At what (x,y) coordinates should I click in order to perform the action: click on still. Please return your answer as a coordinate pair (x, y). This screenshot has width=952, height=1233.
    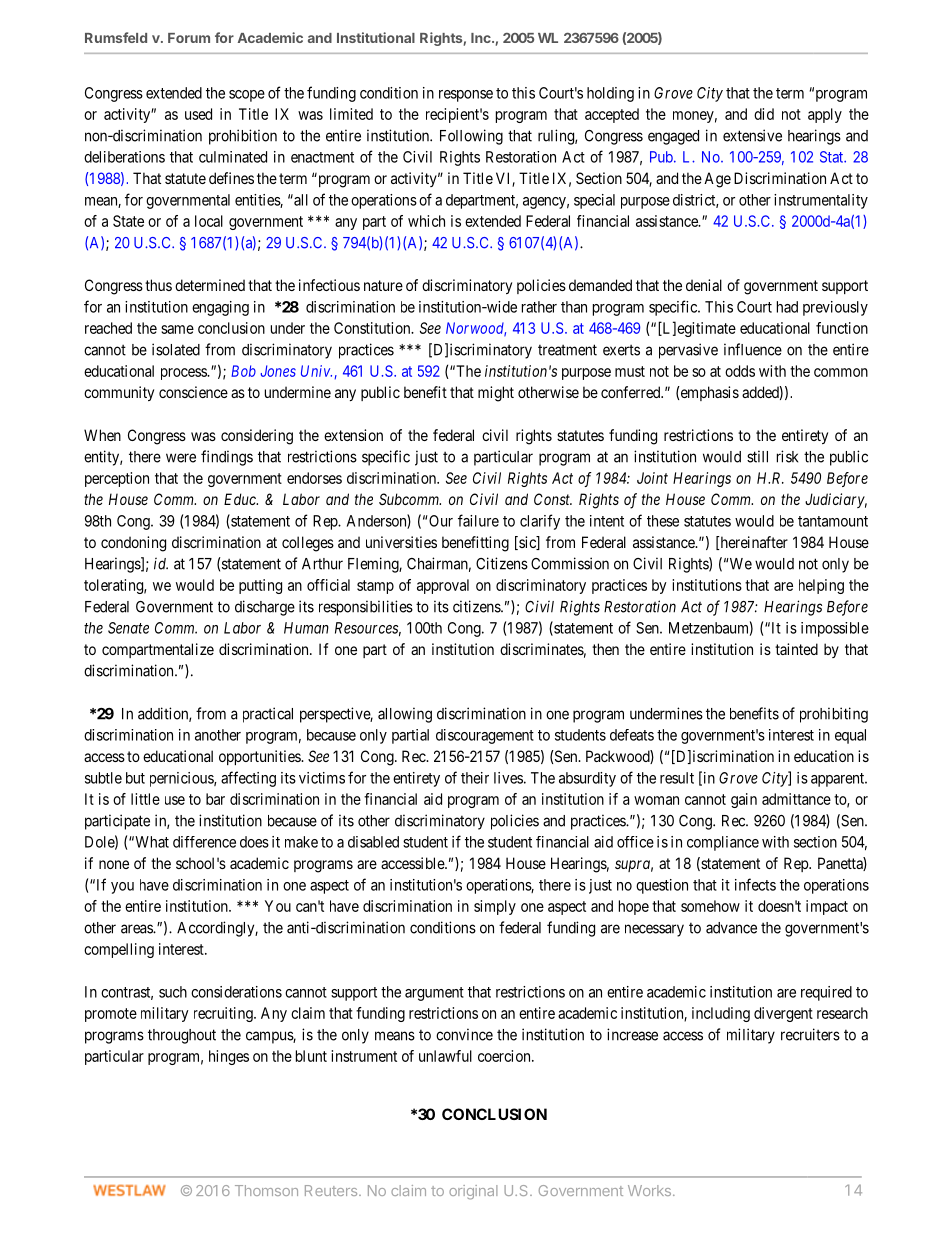
    Looking at the image, I should click on (757, 456).
